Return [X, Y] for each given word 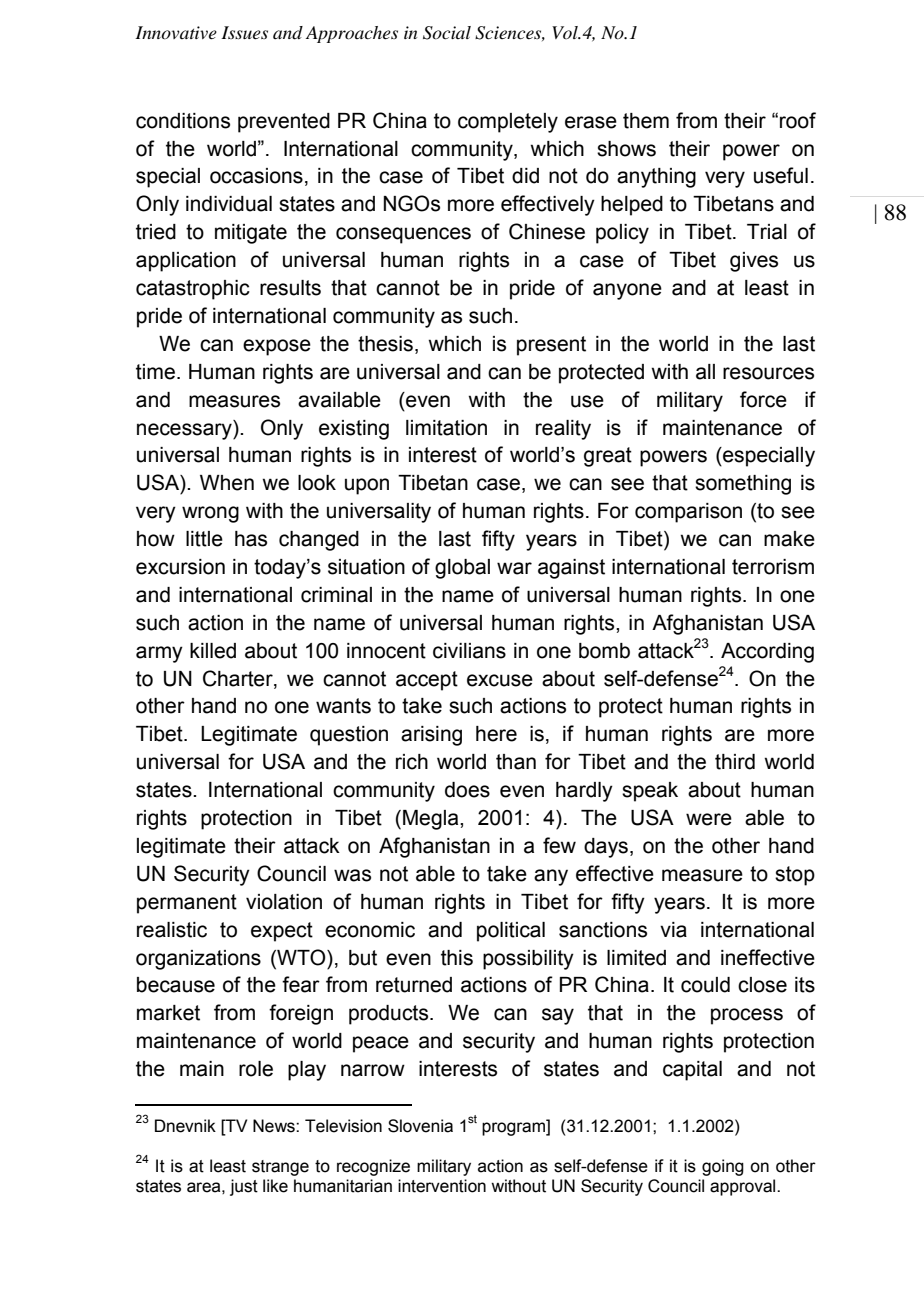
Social [447, 33]
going [723, 1167]
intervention [442, 1186]
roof [798, 120]
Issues [244, 33]
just [244, 1187]
